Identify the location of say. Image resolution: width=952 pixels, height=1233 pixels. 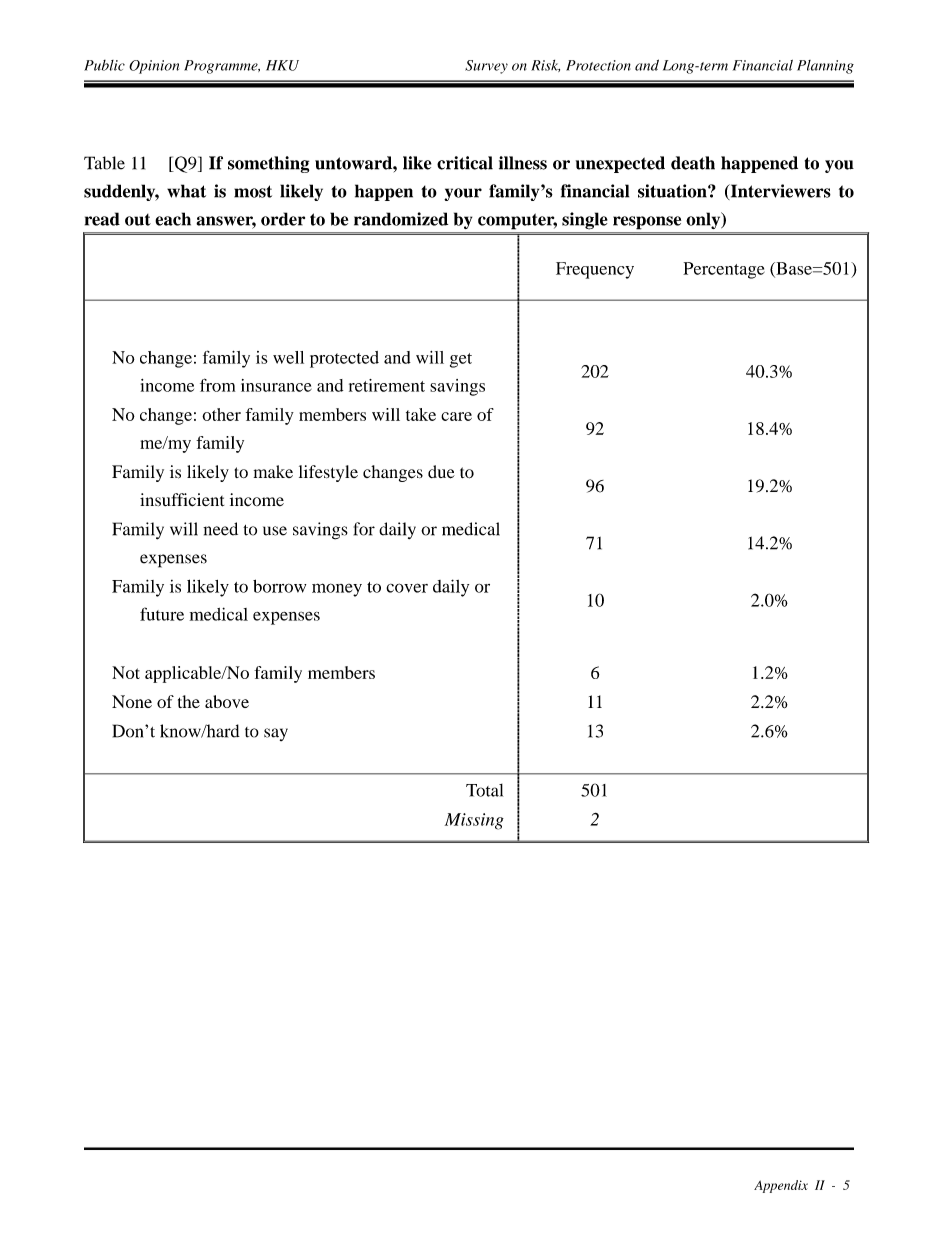
(276, 734).
